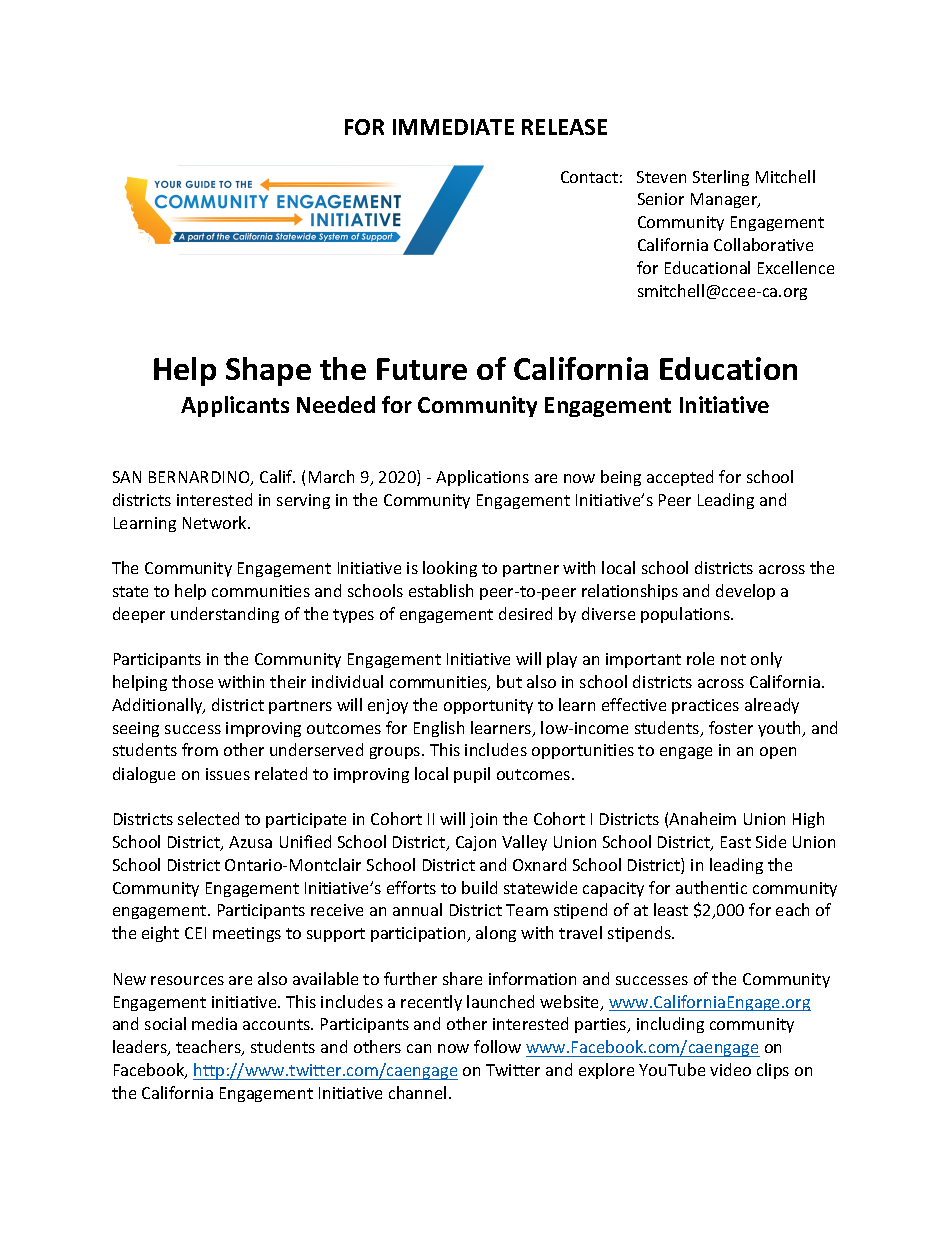 The width and height of the page is (952, 1233). Describe the element at coordinates (745, 592) in the page. I see `develop` at that location.
